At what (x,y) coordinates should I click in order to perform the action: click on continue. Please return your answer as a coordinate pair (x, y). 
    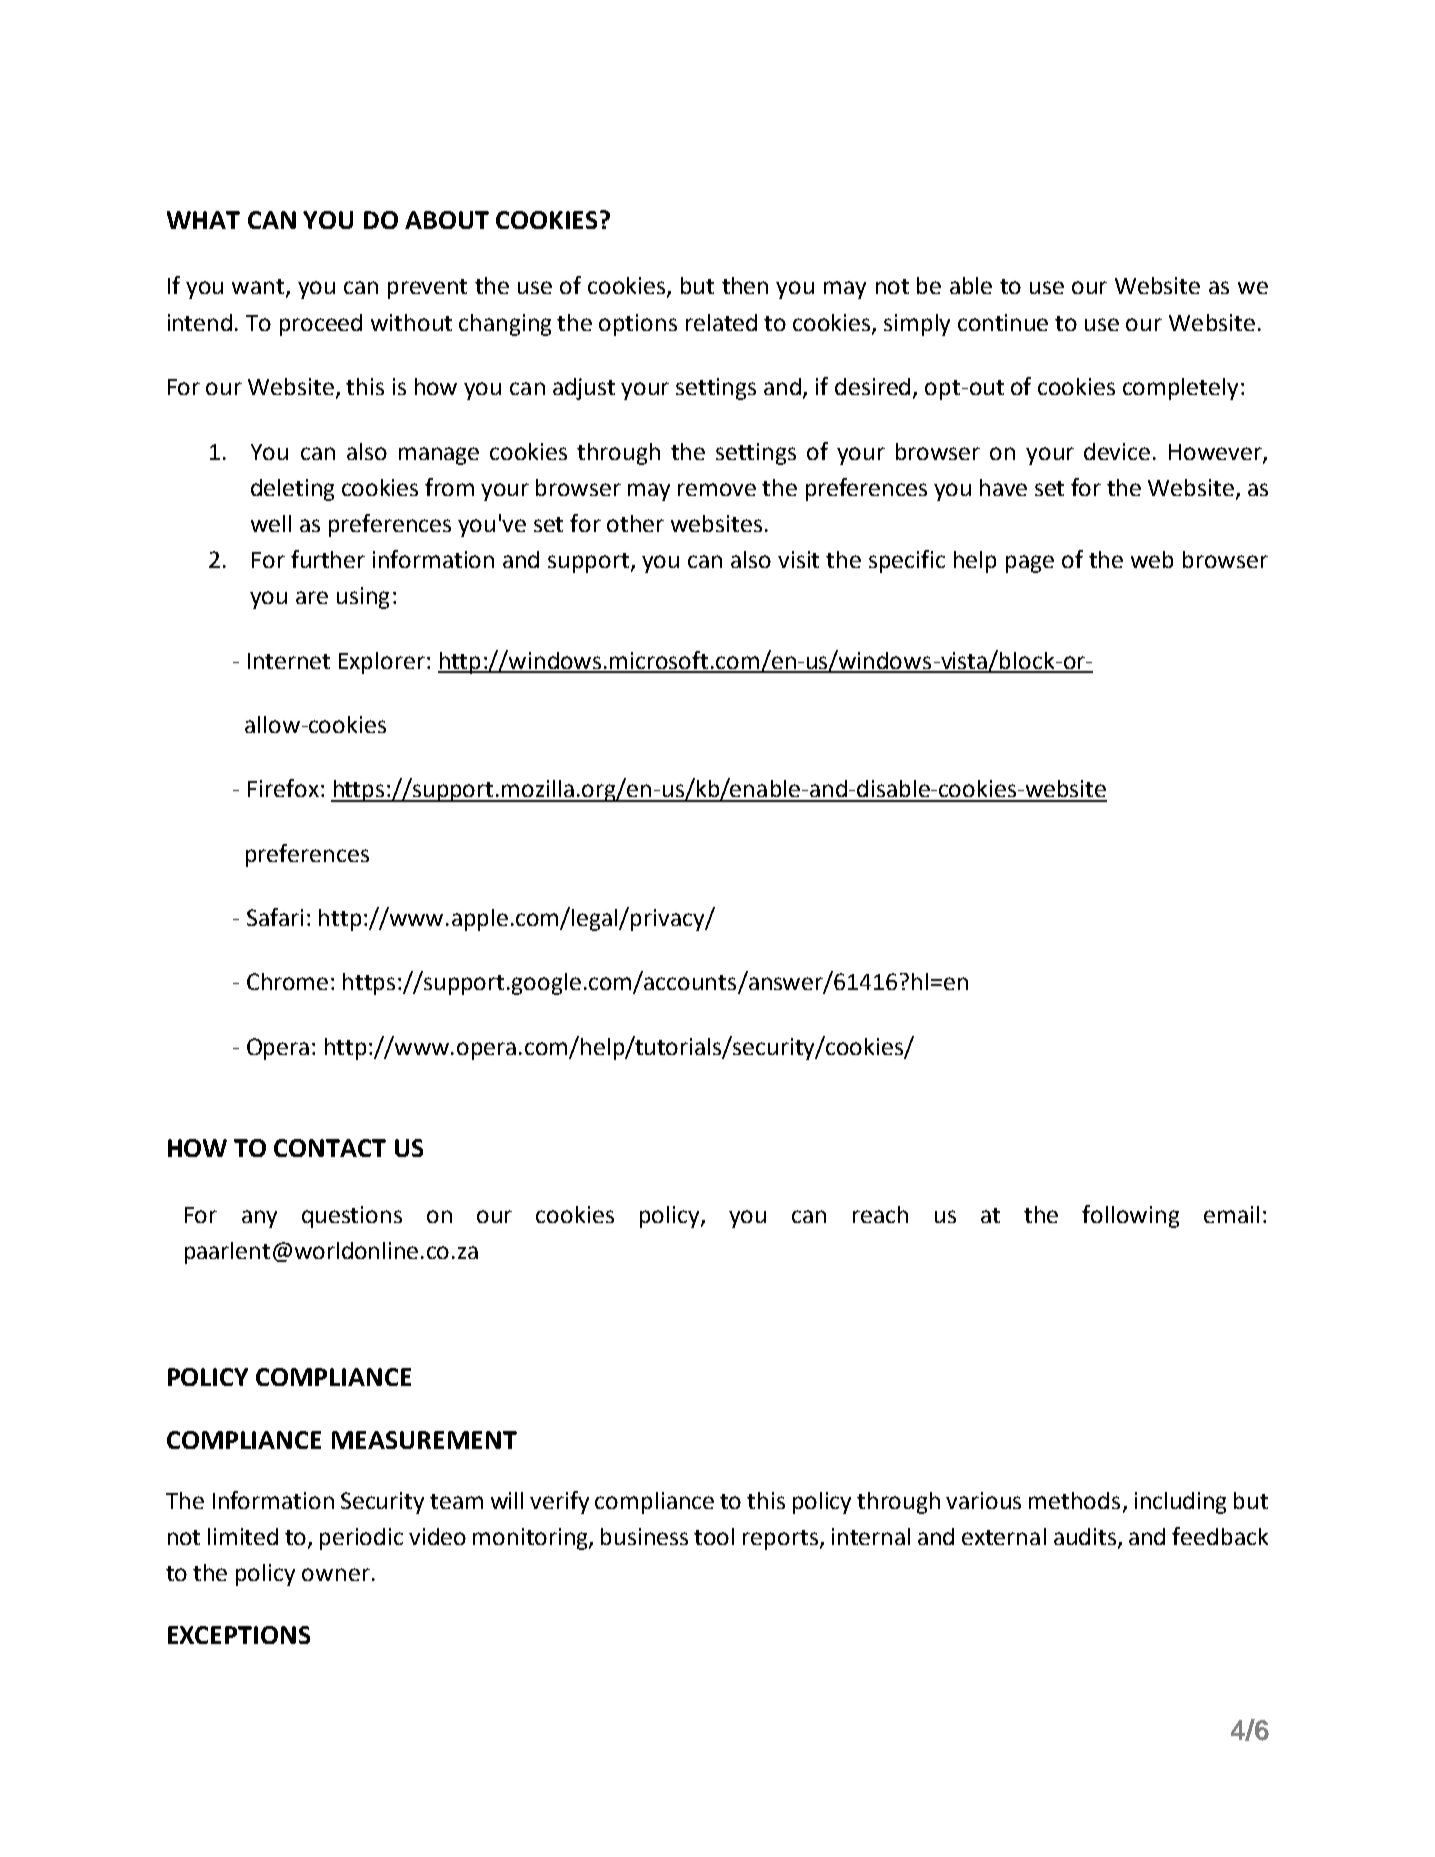
    Looking at the image, I should click on (1003, 322).
